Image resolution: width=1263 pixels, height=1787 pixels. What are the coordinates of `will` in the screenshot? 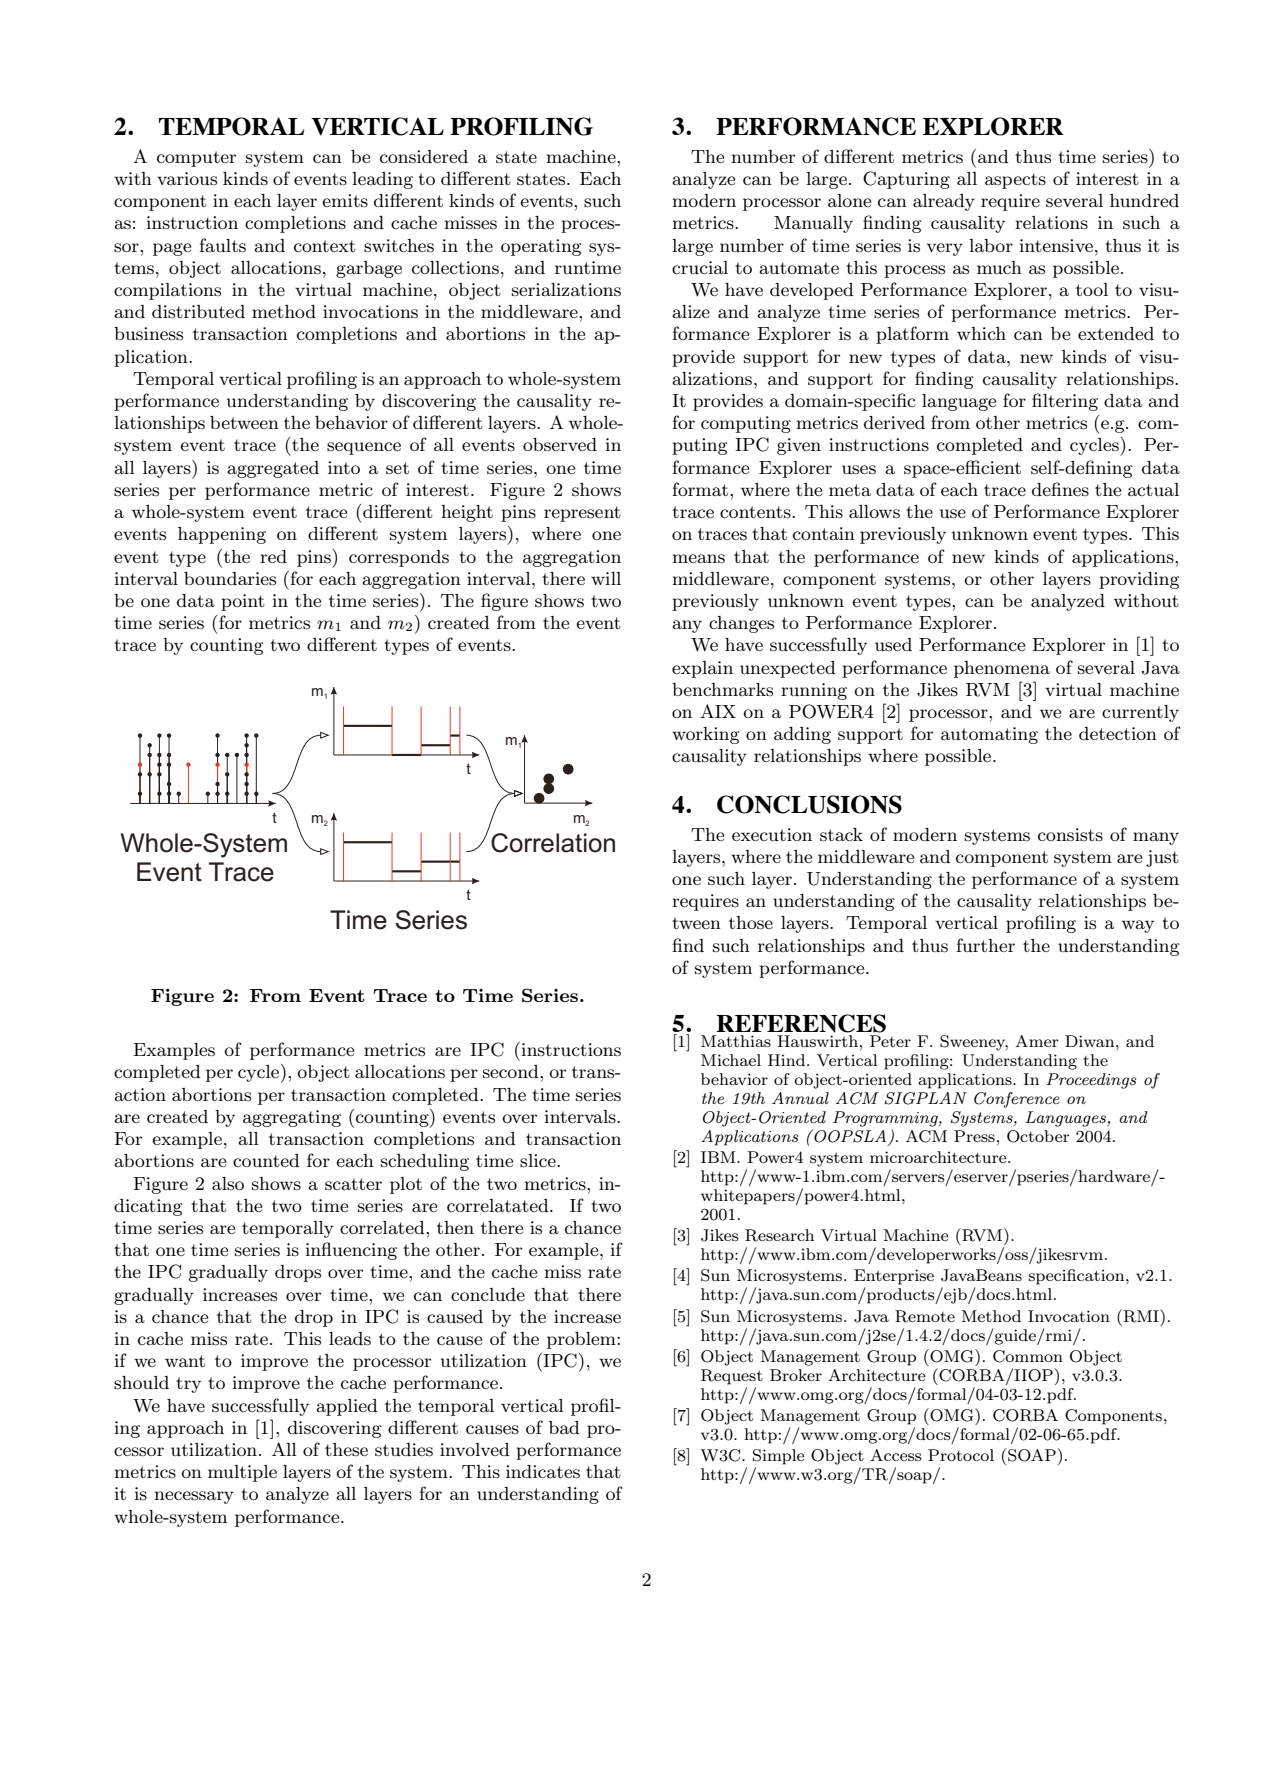 It's located at (606, 578).
